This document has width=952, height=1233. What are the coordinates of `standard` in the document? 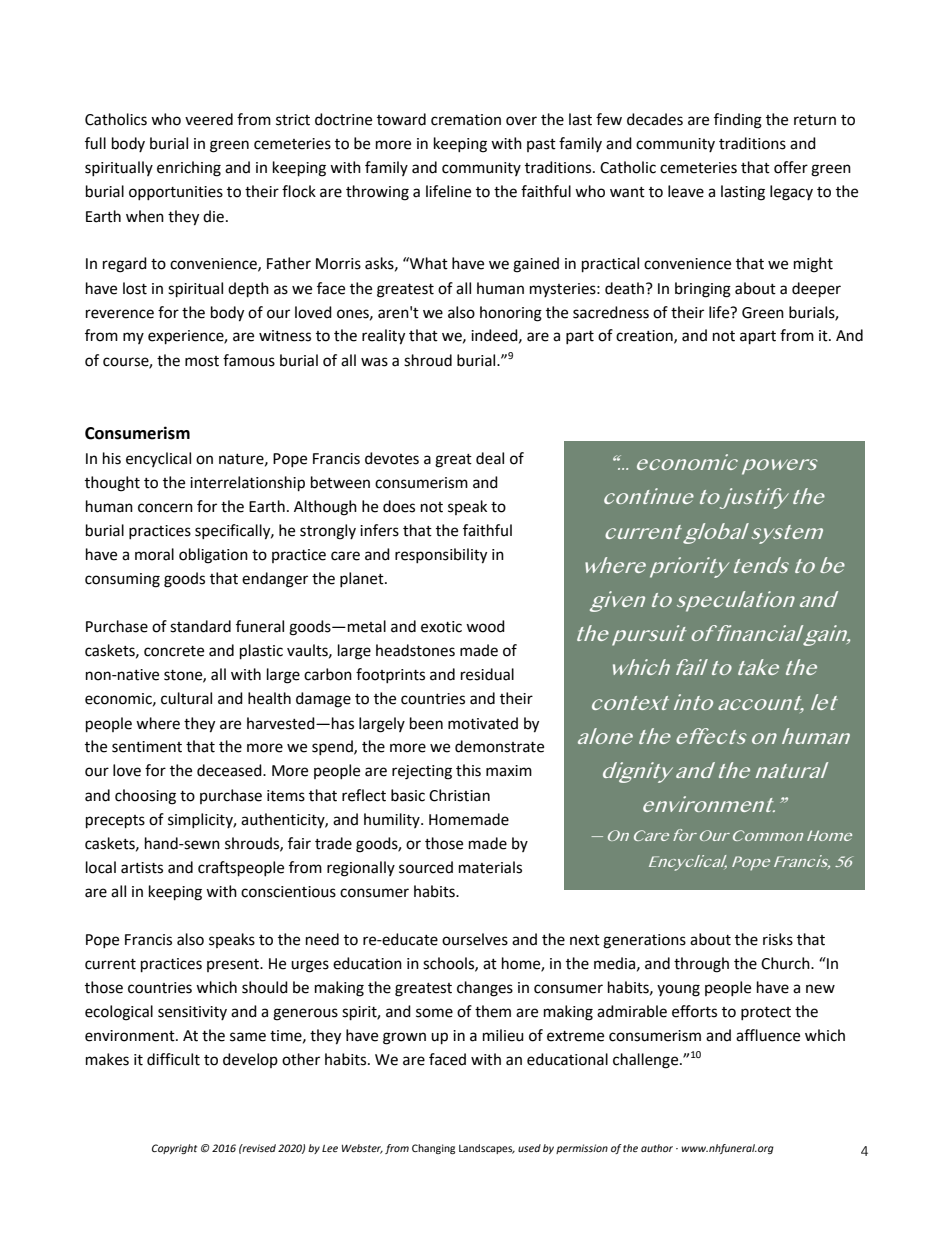 It's located at (200, 626).
